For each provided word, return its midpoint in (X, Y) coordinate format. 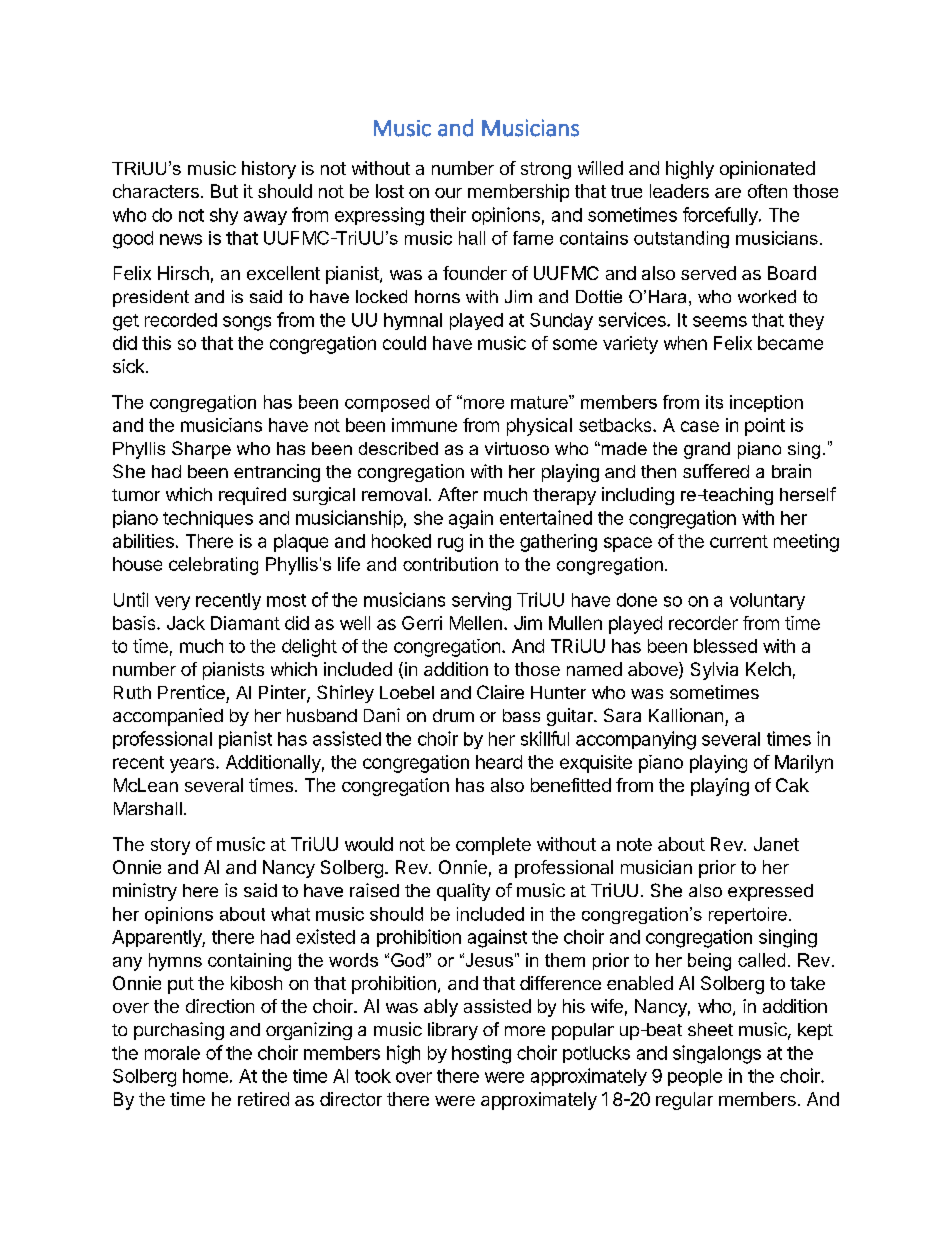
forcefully (720, 216)
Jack (186, 623)
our (448, 193)
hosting (481, 1054)
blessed (725, 646)
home (205, 1076)
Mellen (476, 623)
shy (224, 216)
